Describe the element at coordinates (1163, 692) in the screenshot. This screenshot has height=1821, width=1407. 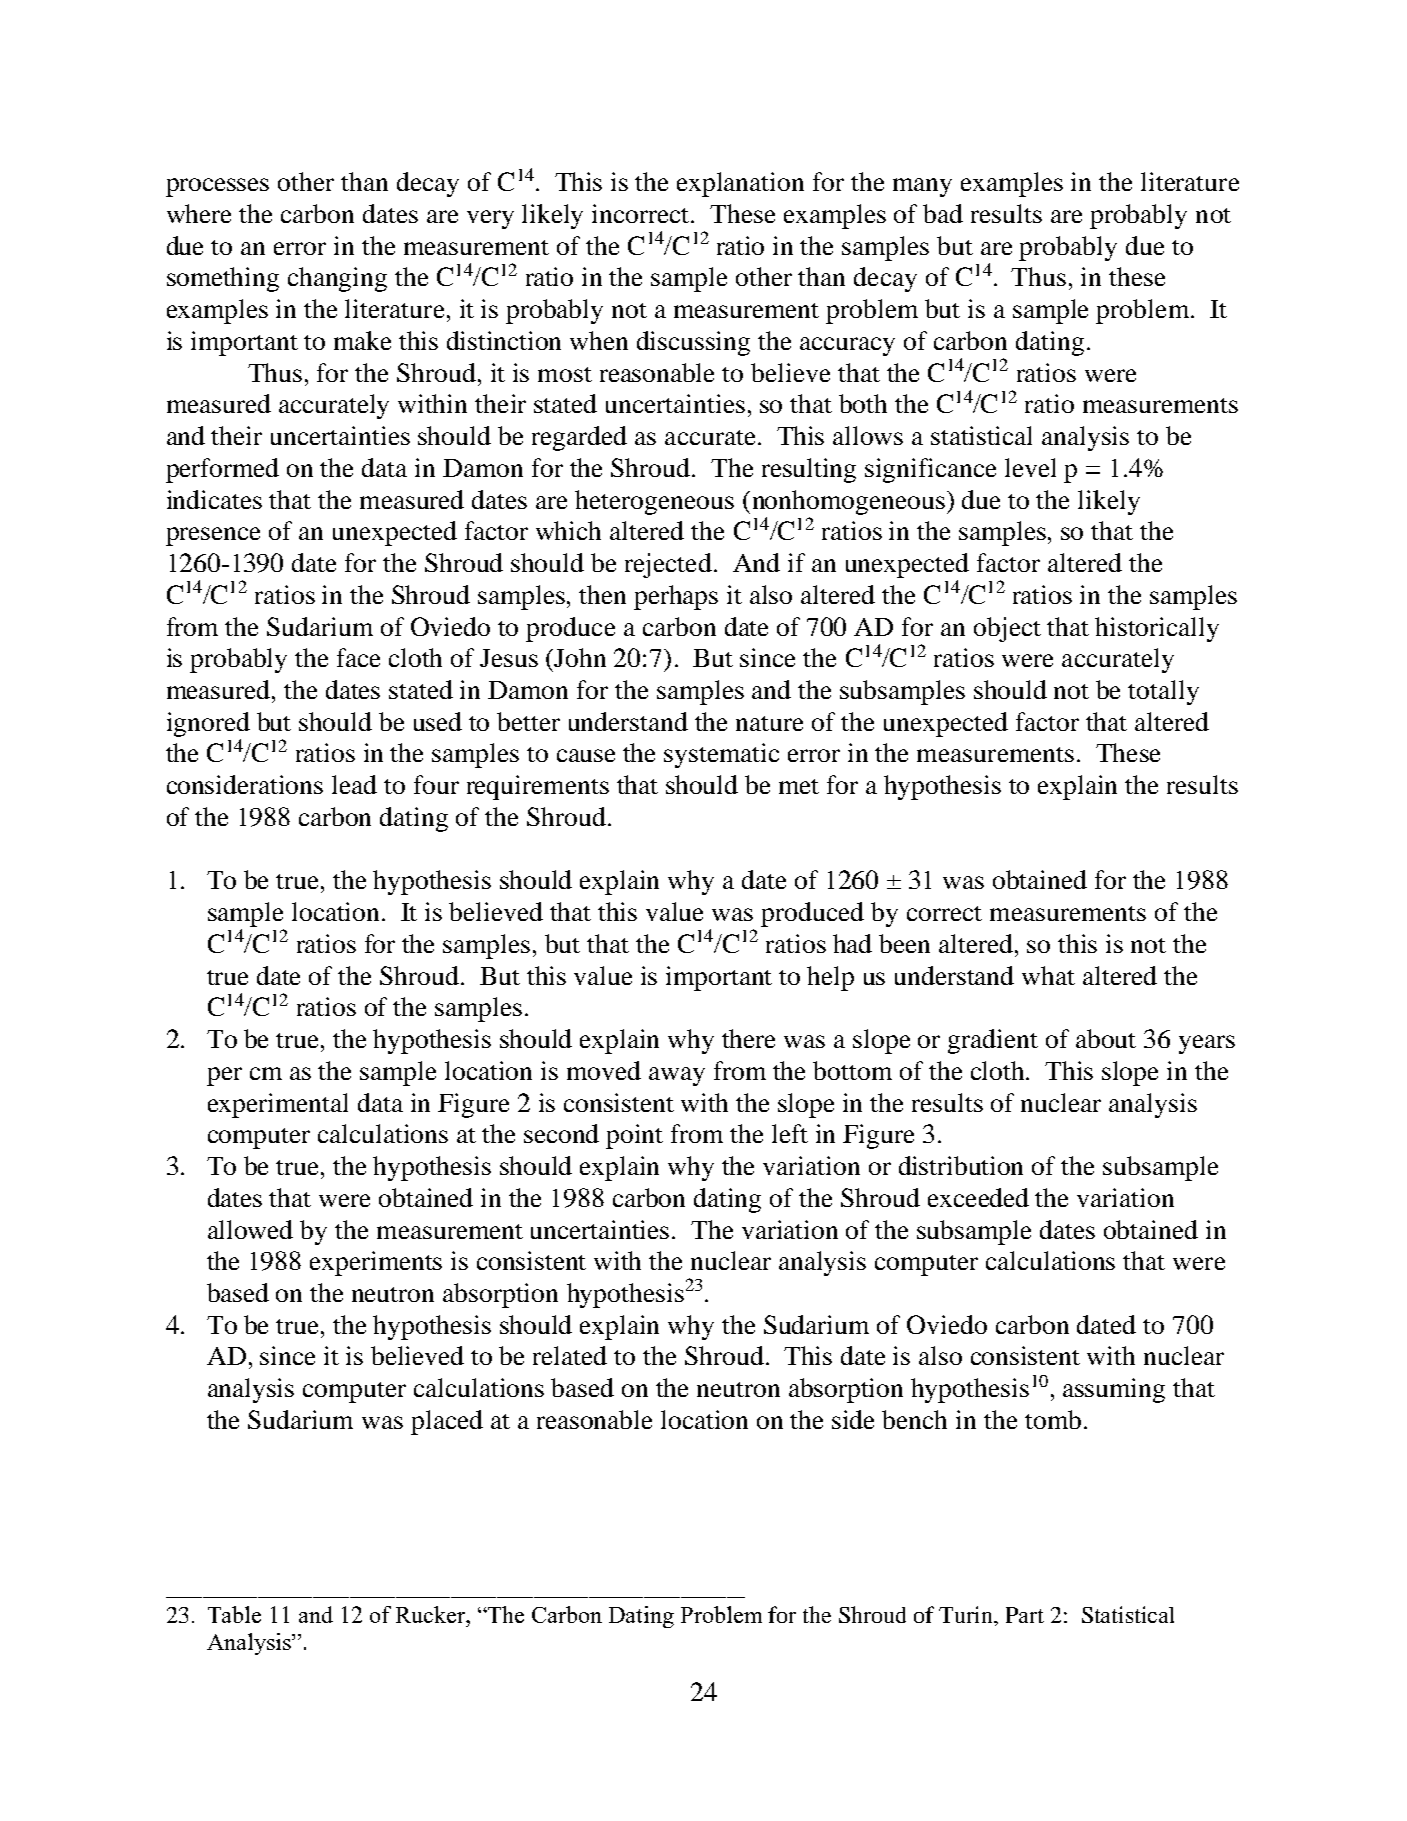
I see `totally` at that location.
